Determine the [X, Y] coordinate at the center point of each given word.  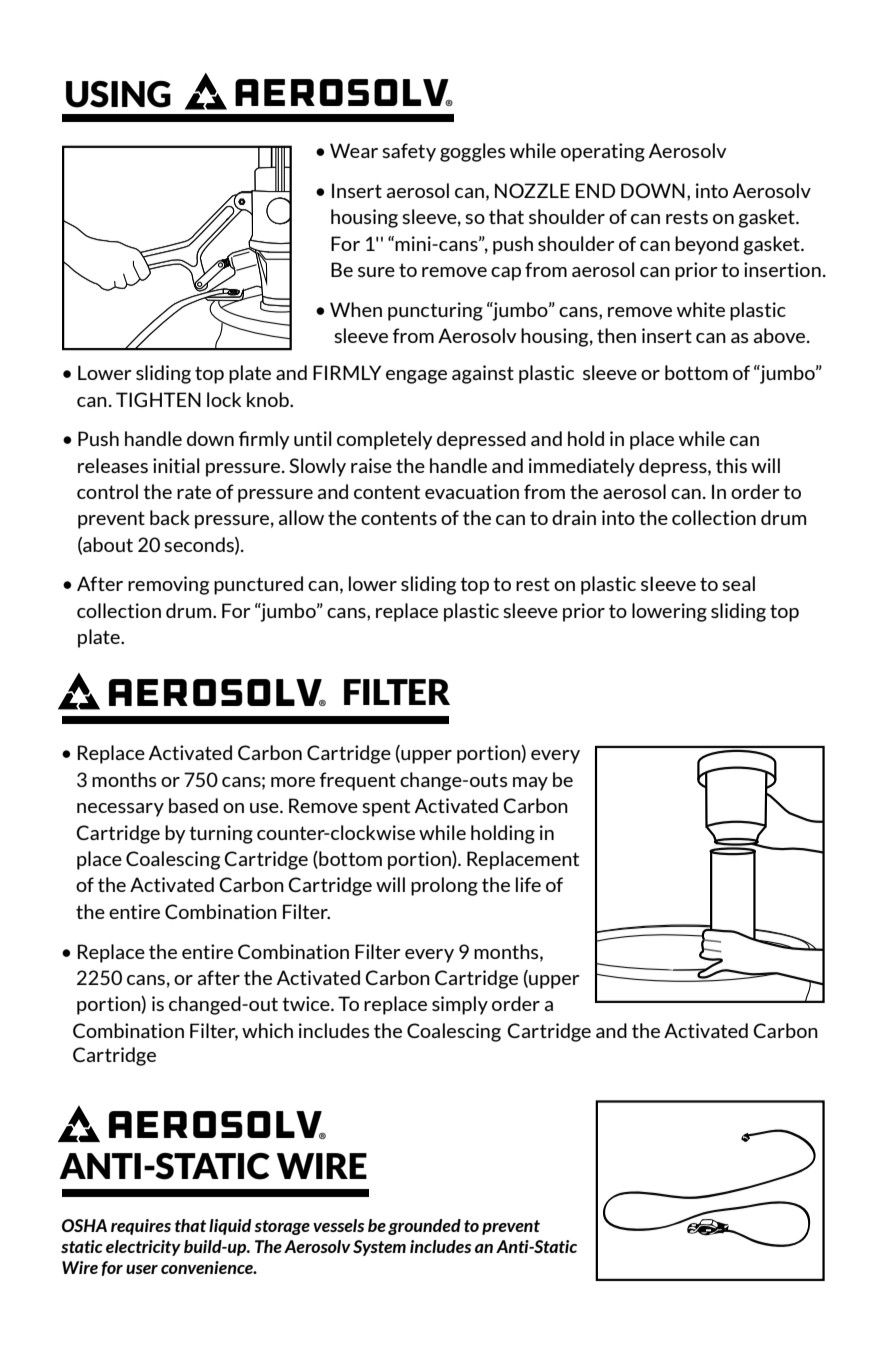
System [379, 1248]
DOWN [653, 190]
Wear [354, 150]
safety [409, 152]
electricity [143, 1248]
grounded [424, 1227]
